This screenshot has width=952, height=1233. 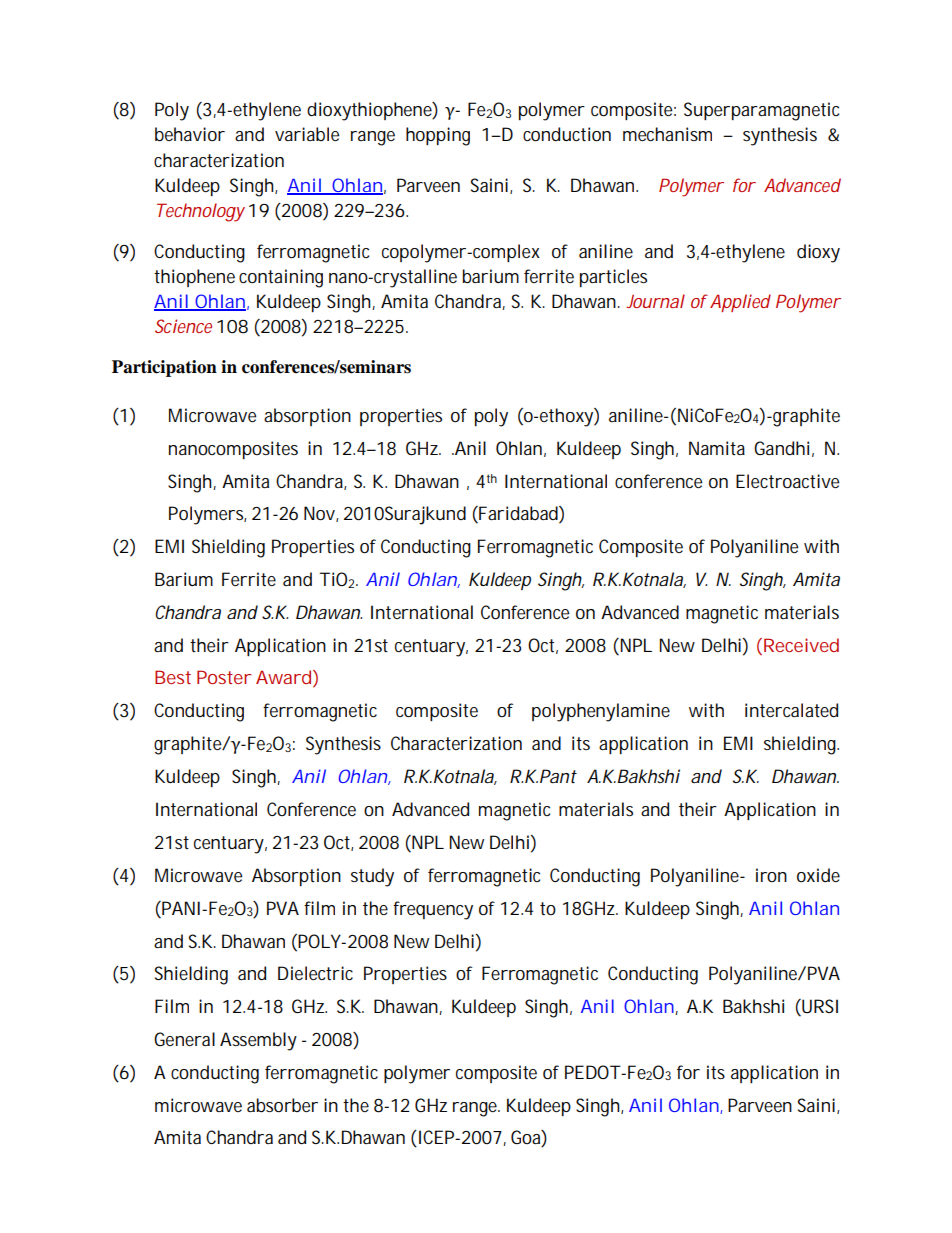 I want to click on absorber, so click(x=282, y=1105).
